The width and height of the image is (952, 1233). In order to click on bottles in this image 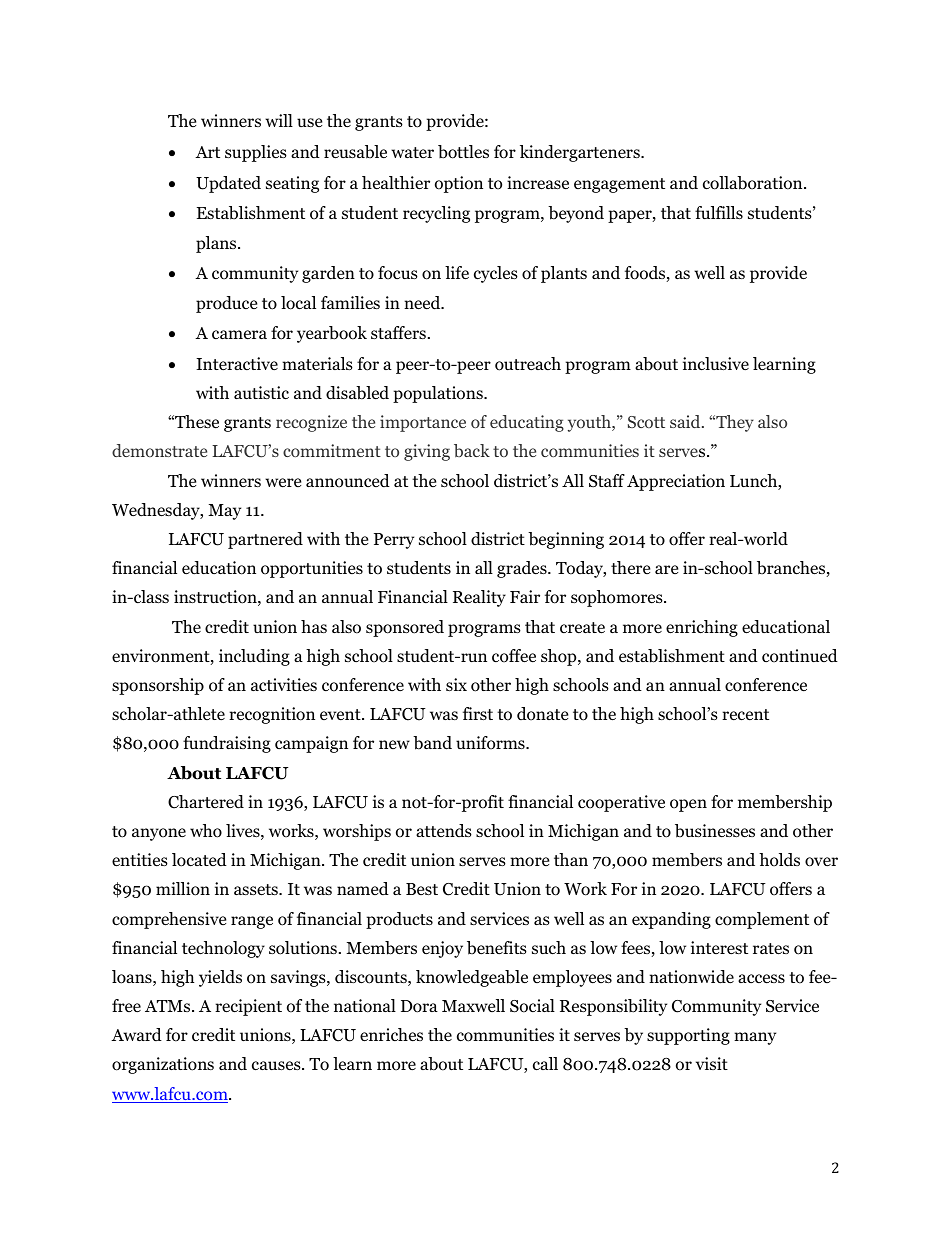, I will do `click(463, 152)`.
